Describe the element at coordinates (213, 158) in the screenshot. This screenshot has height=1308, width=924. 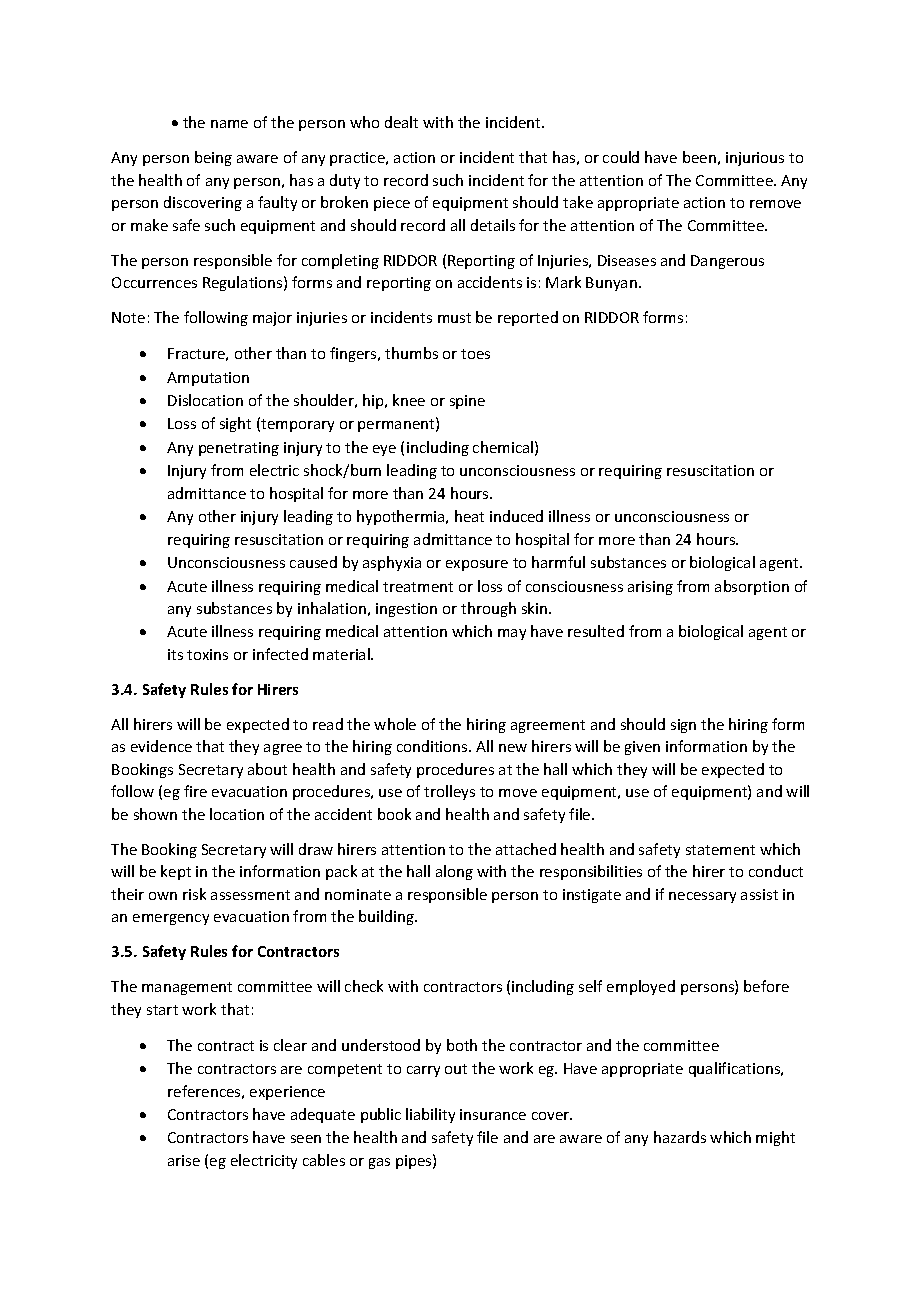
I see `being` at that location.
